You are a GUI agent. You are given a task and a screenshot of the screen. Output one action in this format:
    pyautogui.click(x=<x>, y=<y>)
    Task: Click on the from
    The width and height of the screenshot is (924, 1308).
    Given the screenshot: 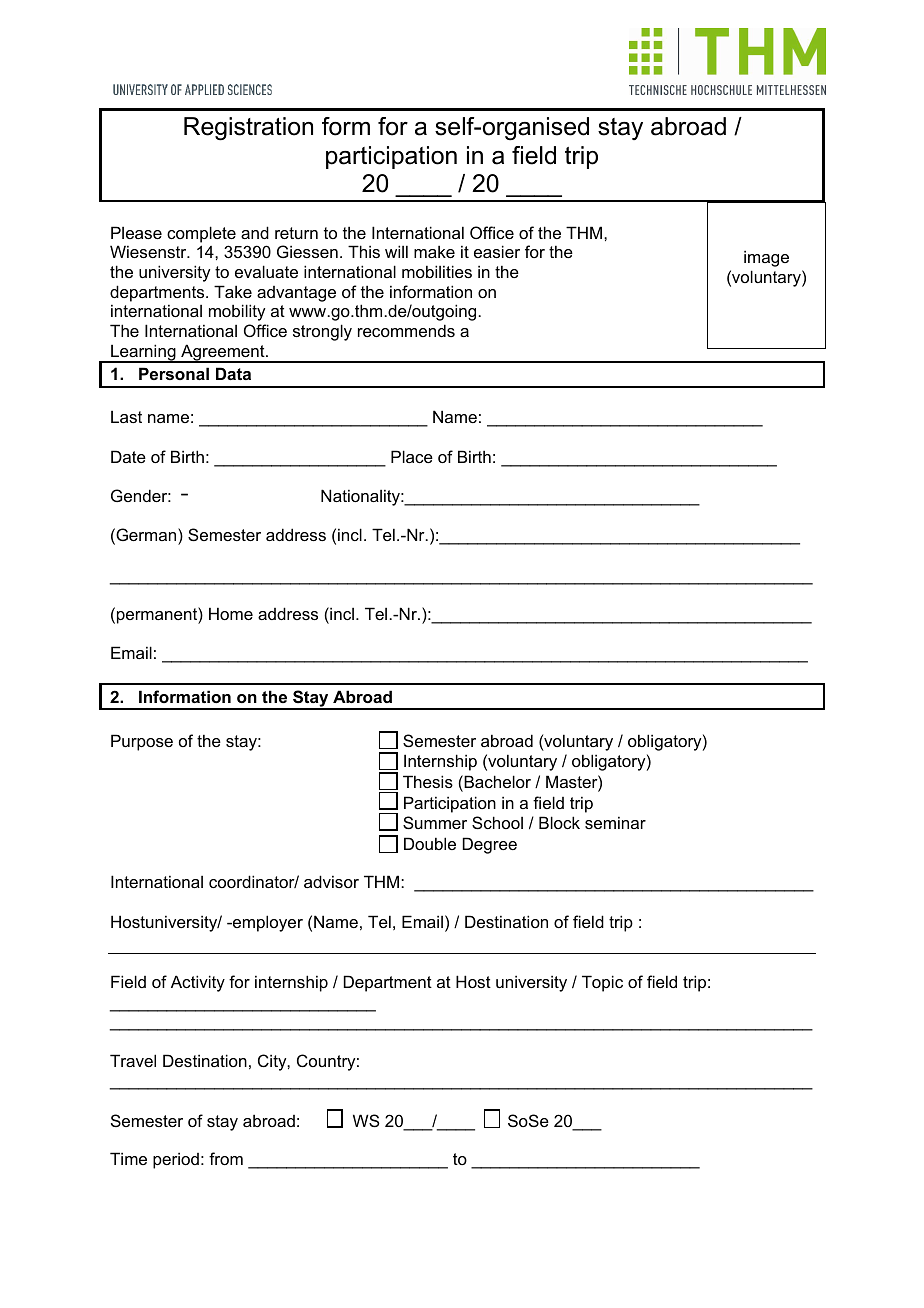 What is the action you would take?
    pyautogui.click(x=226, y=1158)
